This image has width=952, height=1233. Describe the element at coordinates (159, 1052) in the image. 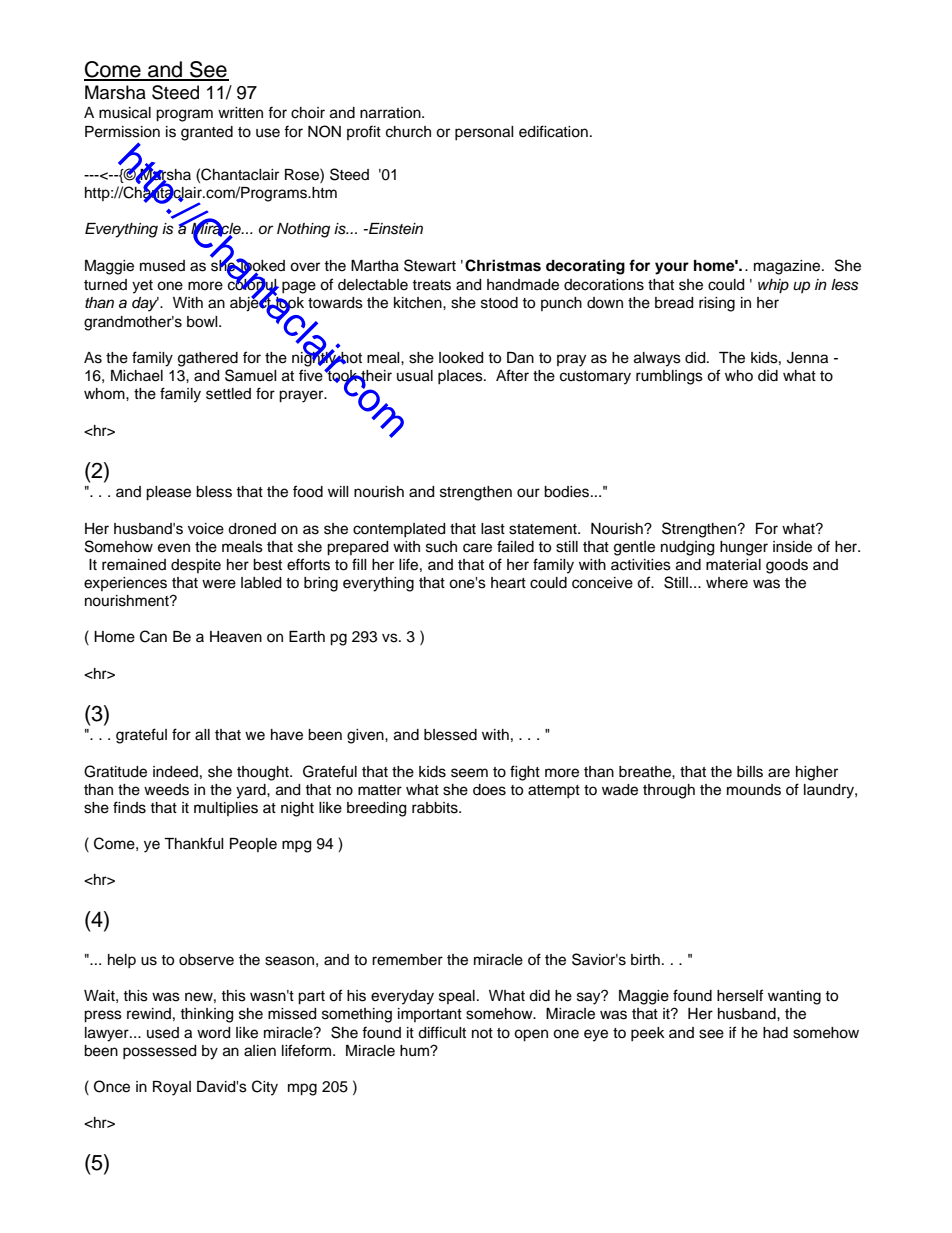

I see `possessed` at that location.
